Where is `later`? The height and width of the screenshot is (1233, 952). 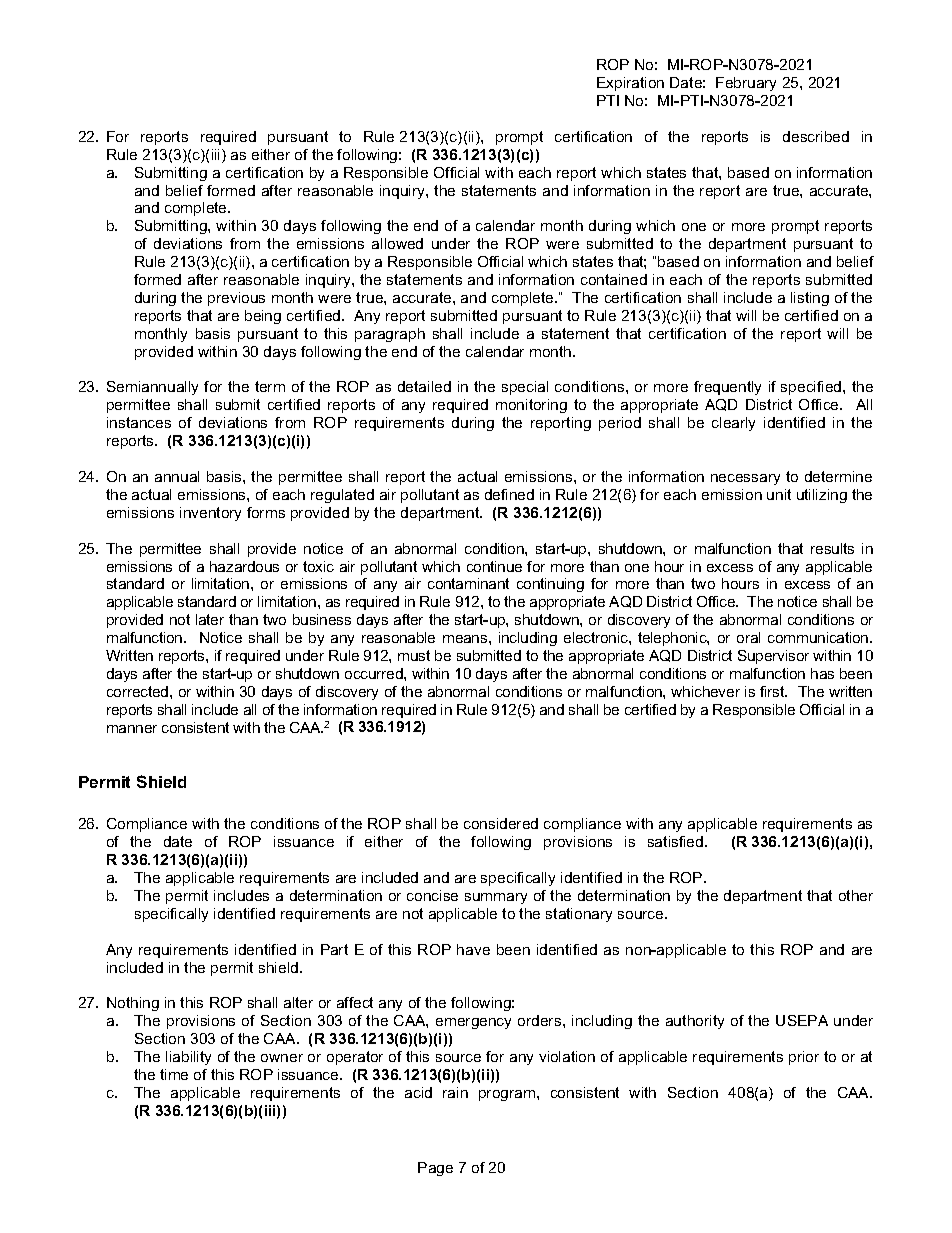 later is located at coordinates (210, 619).
